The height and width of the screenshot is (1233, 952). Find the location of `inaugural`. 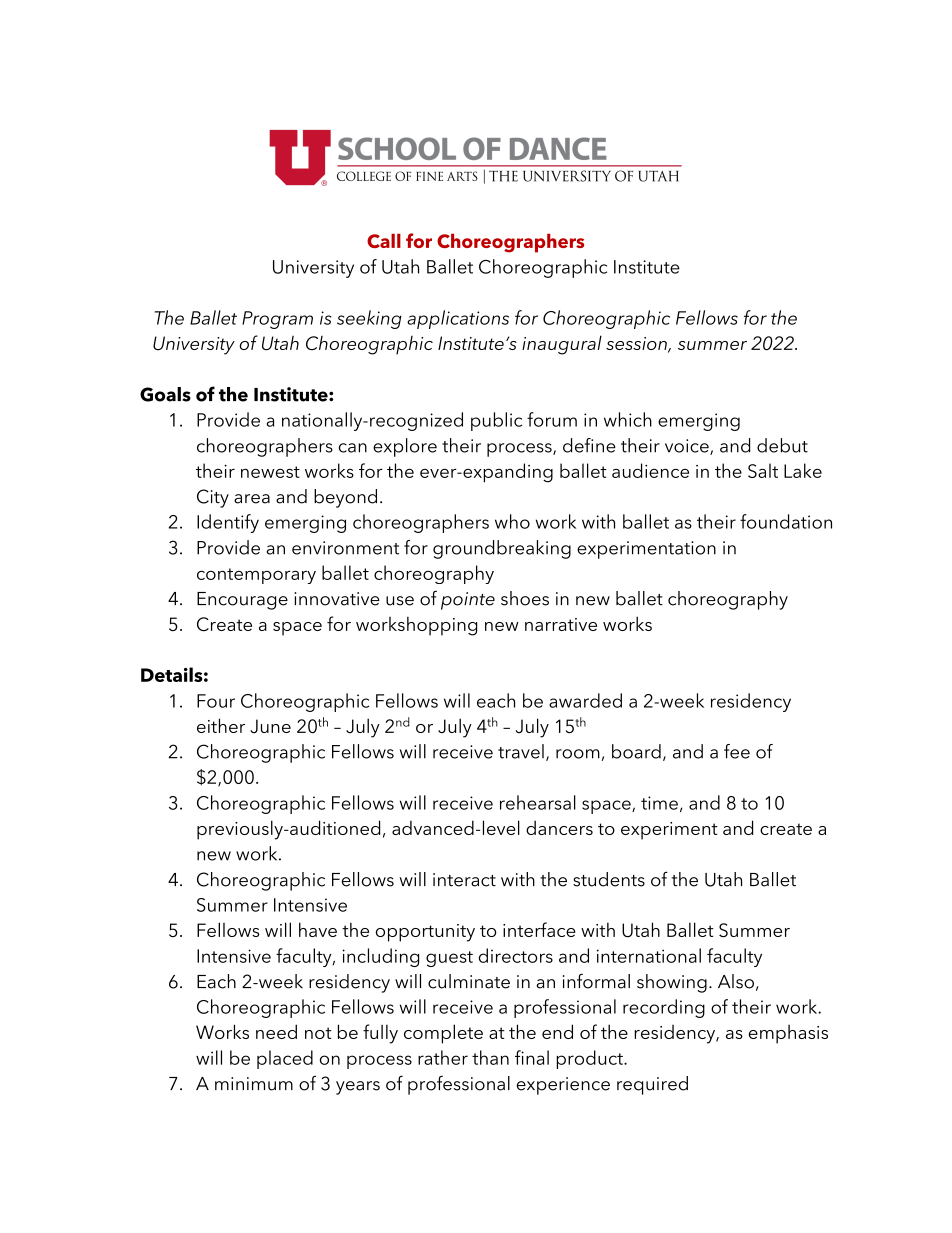

inaugural is located at coordinates (562, 345).
